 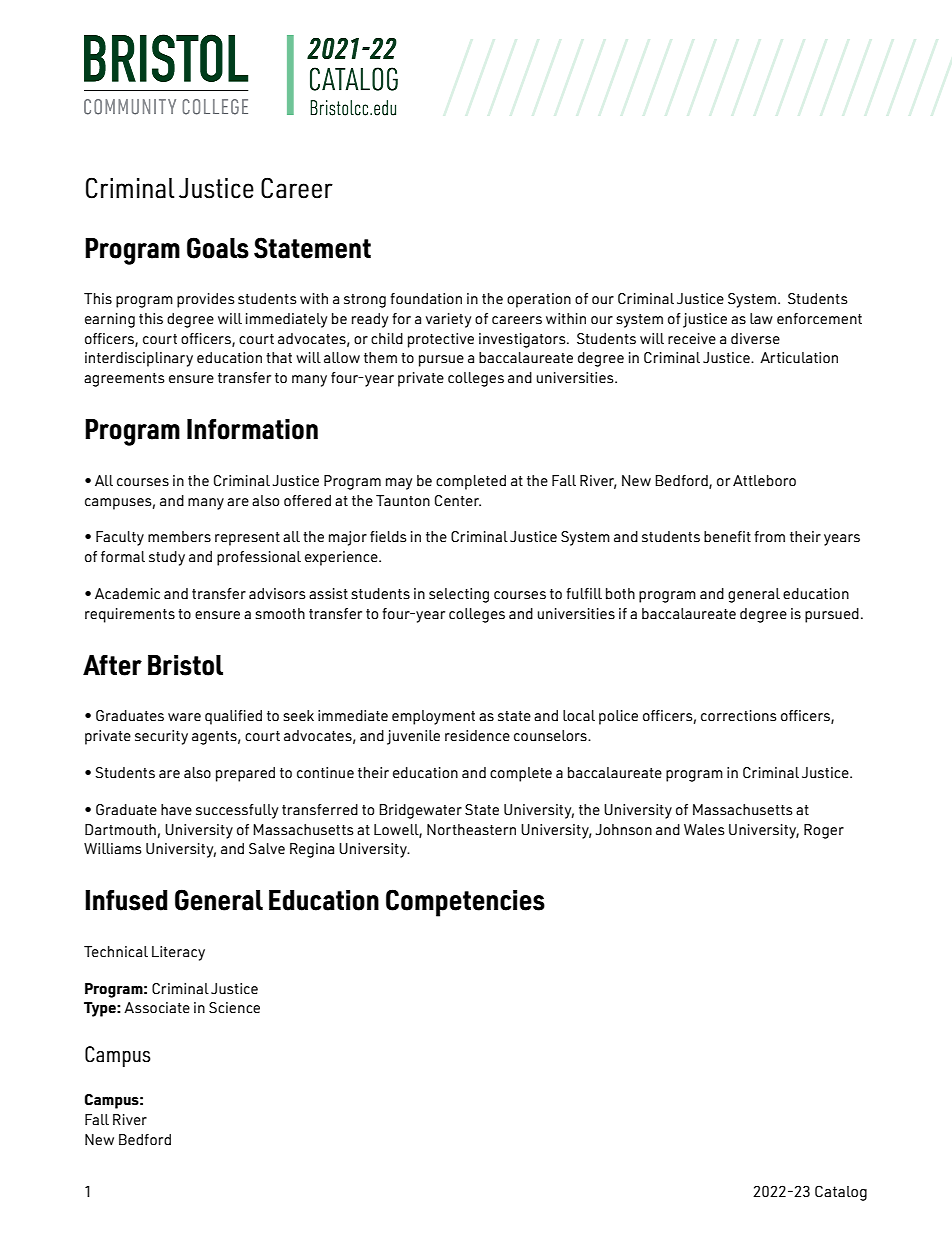 What do you see at coordinates (465, 903) in the page?
I see `Competencies` at bounding box center [465, 903].
